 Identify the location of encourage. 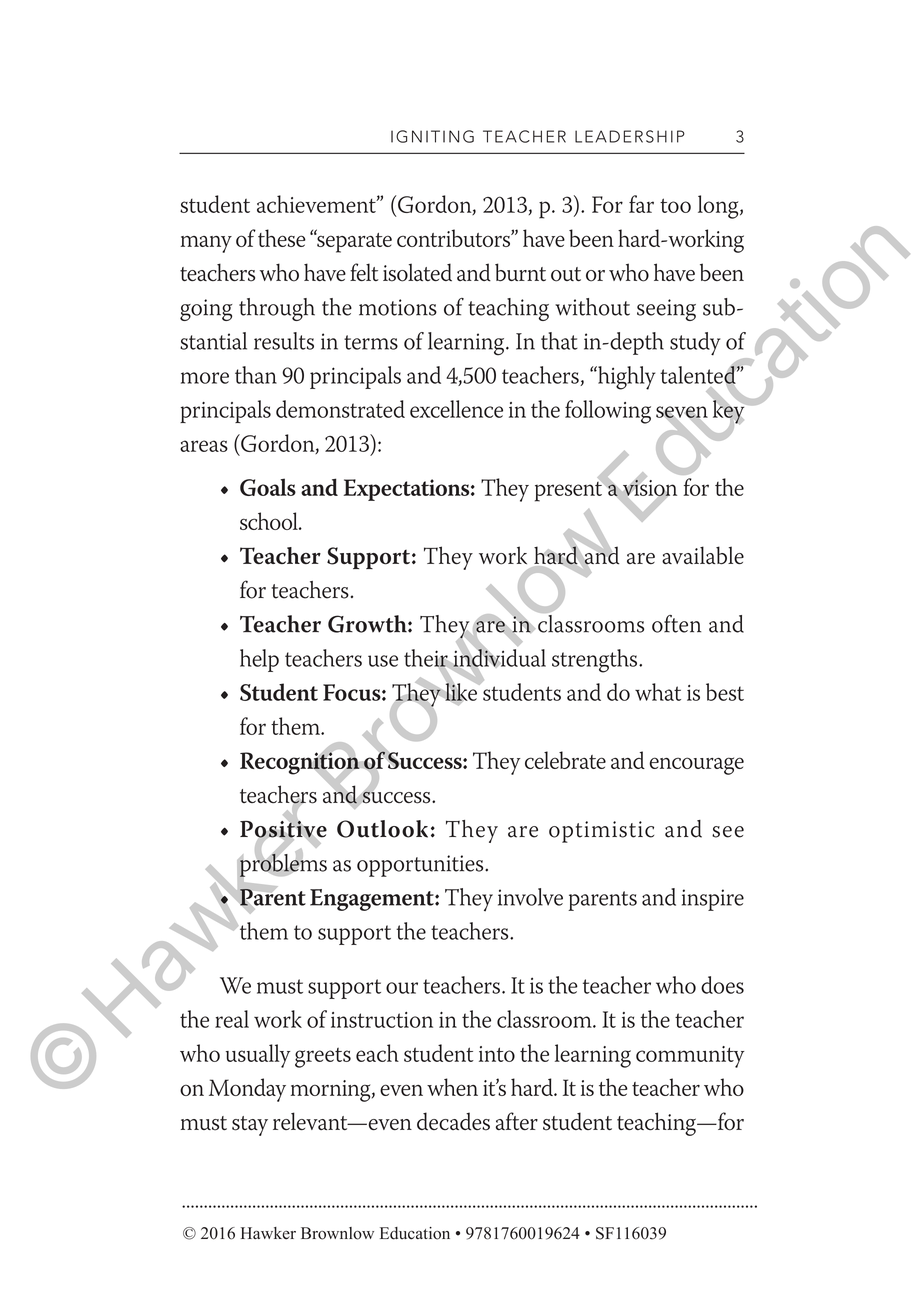
(697, 766).
